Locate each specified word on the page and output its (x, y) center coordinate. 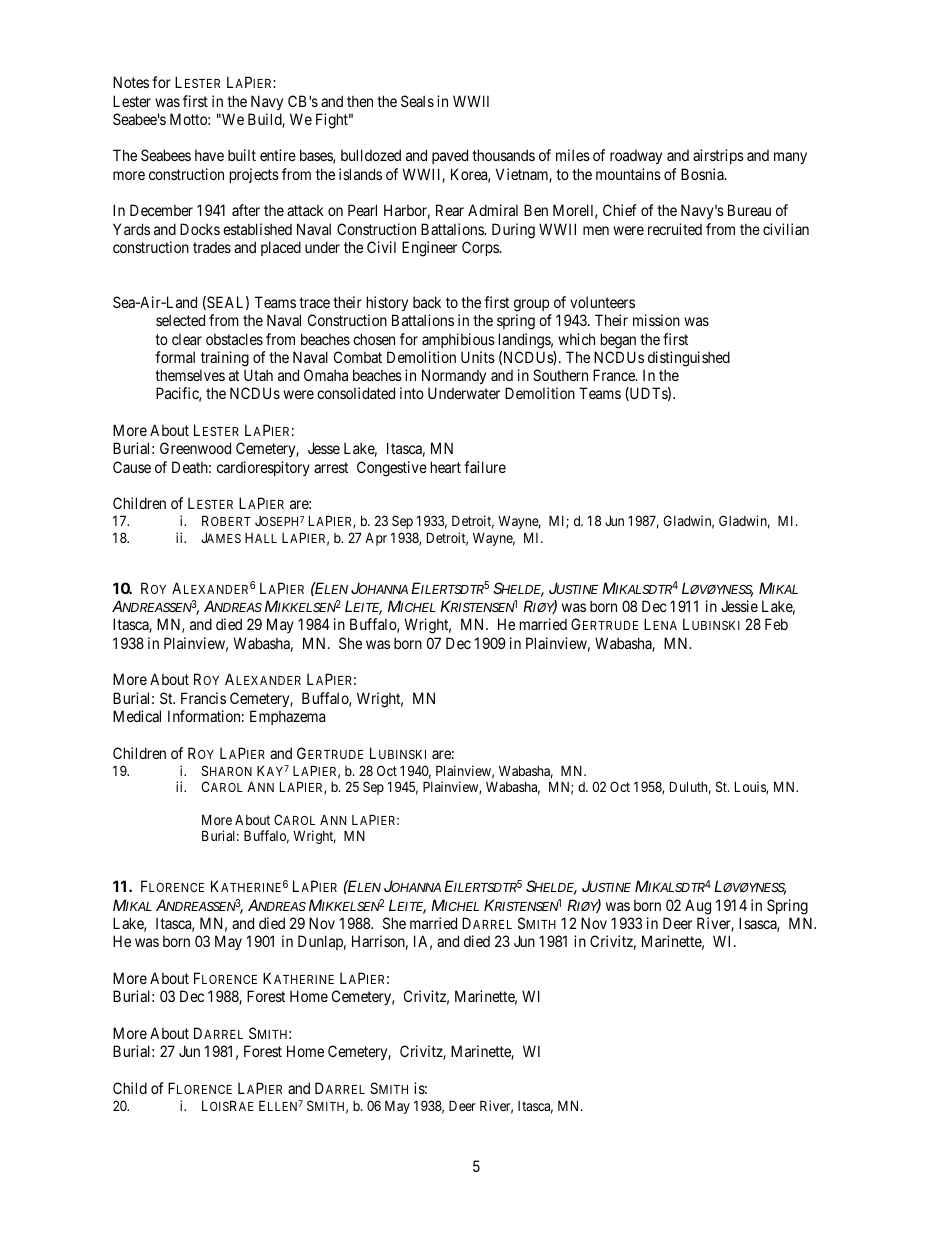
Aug (698, 907)
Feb (776, 624)
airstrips (718, 156)
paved (450, 156)
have (209, 155)
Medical (137, 716)
